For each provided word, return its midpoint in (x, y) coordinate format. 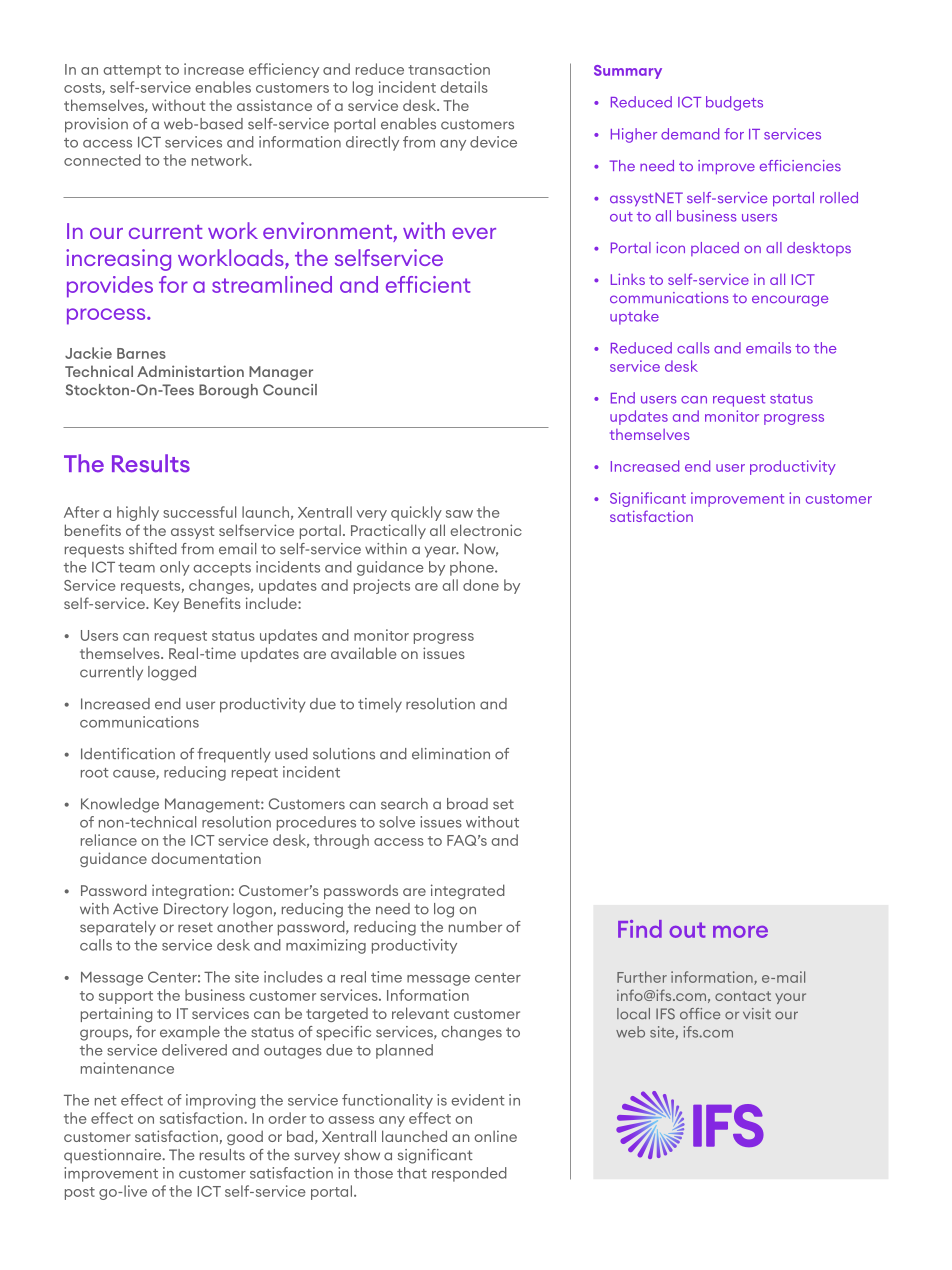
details (464, 87)
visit (757, 1013)
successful (199, 512)
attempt (132, 71)
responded (469, 1174)
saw (459, 514)
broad (467, 804)
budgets (734, 103)
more (740, 932)
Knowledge (120, 805)
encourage (790, 301)
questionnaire (114, 1156)
